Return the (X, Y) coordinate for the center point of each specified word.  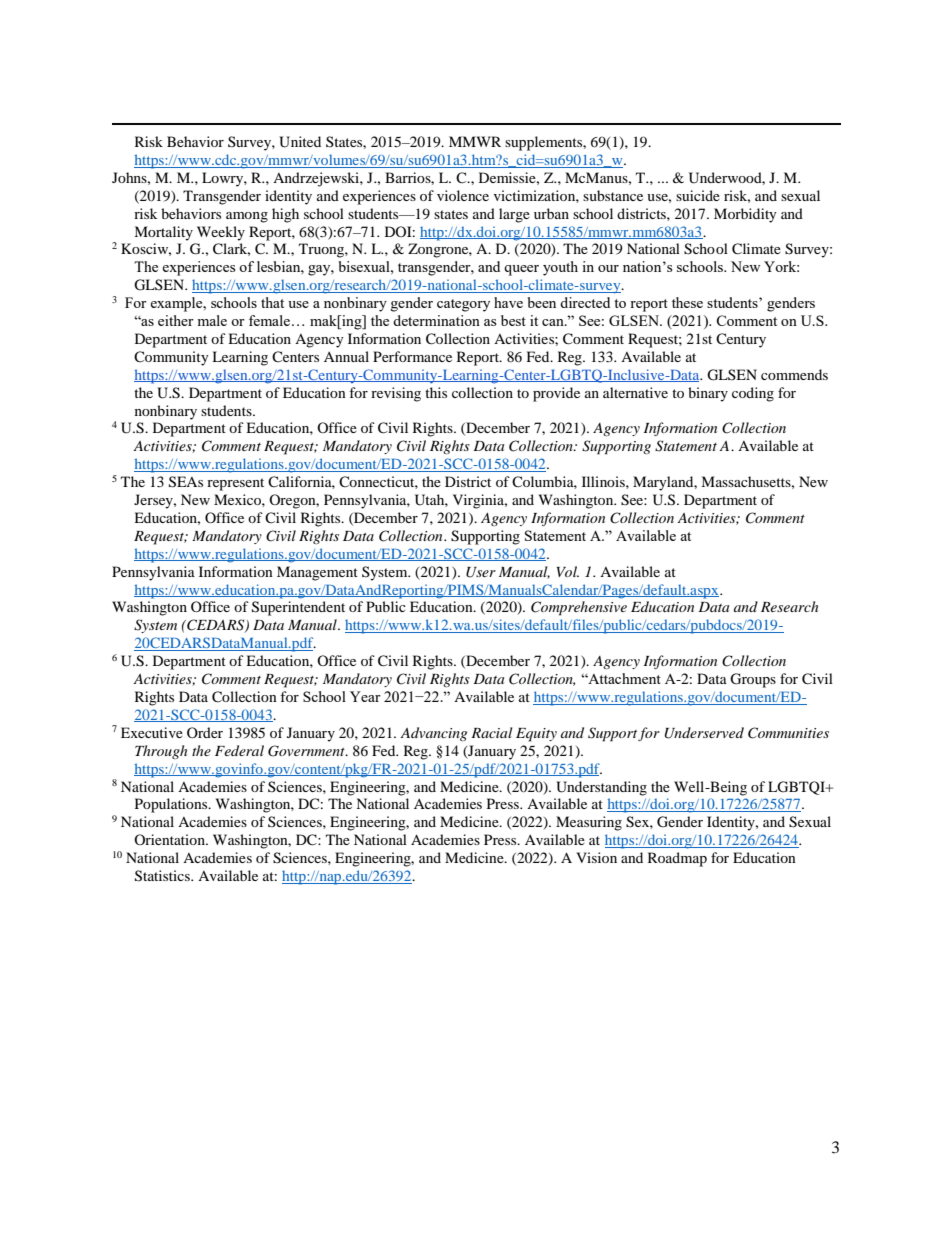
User (481, 572)
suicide (698, 195)
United (300, 142)
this (436, 392)
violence (463, 195)
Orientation (170, 839)
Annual (346, 356)
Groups (753, 680)
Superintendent (298, 608)
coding (753, 394)
